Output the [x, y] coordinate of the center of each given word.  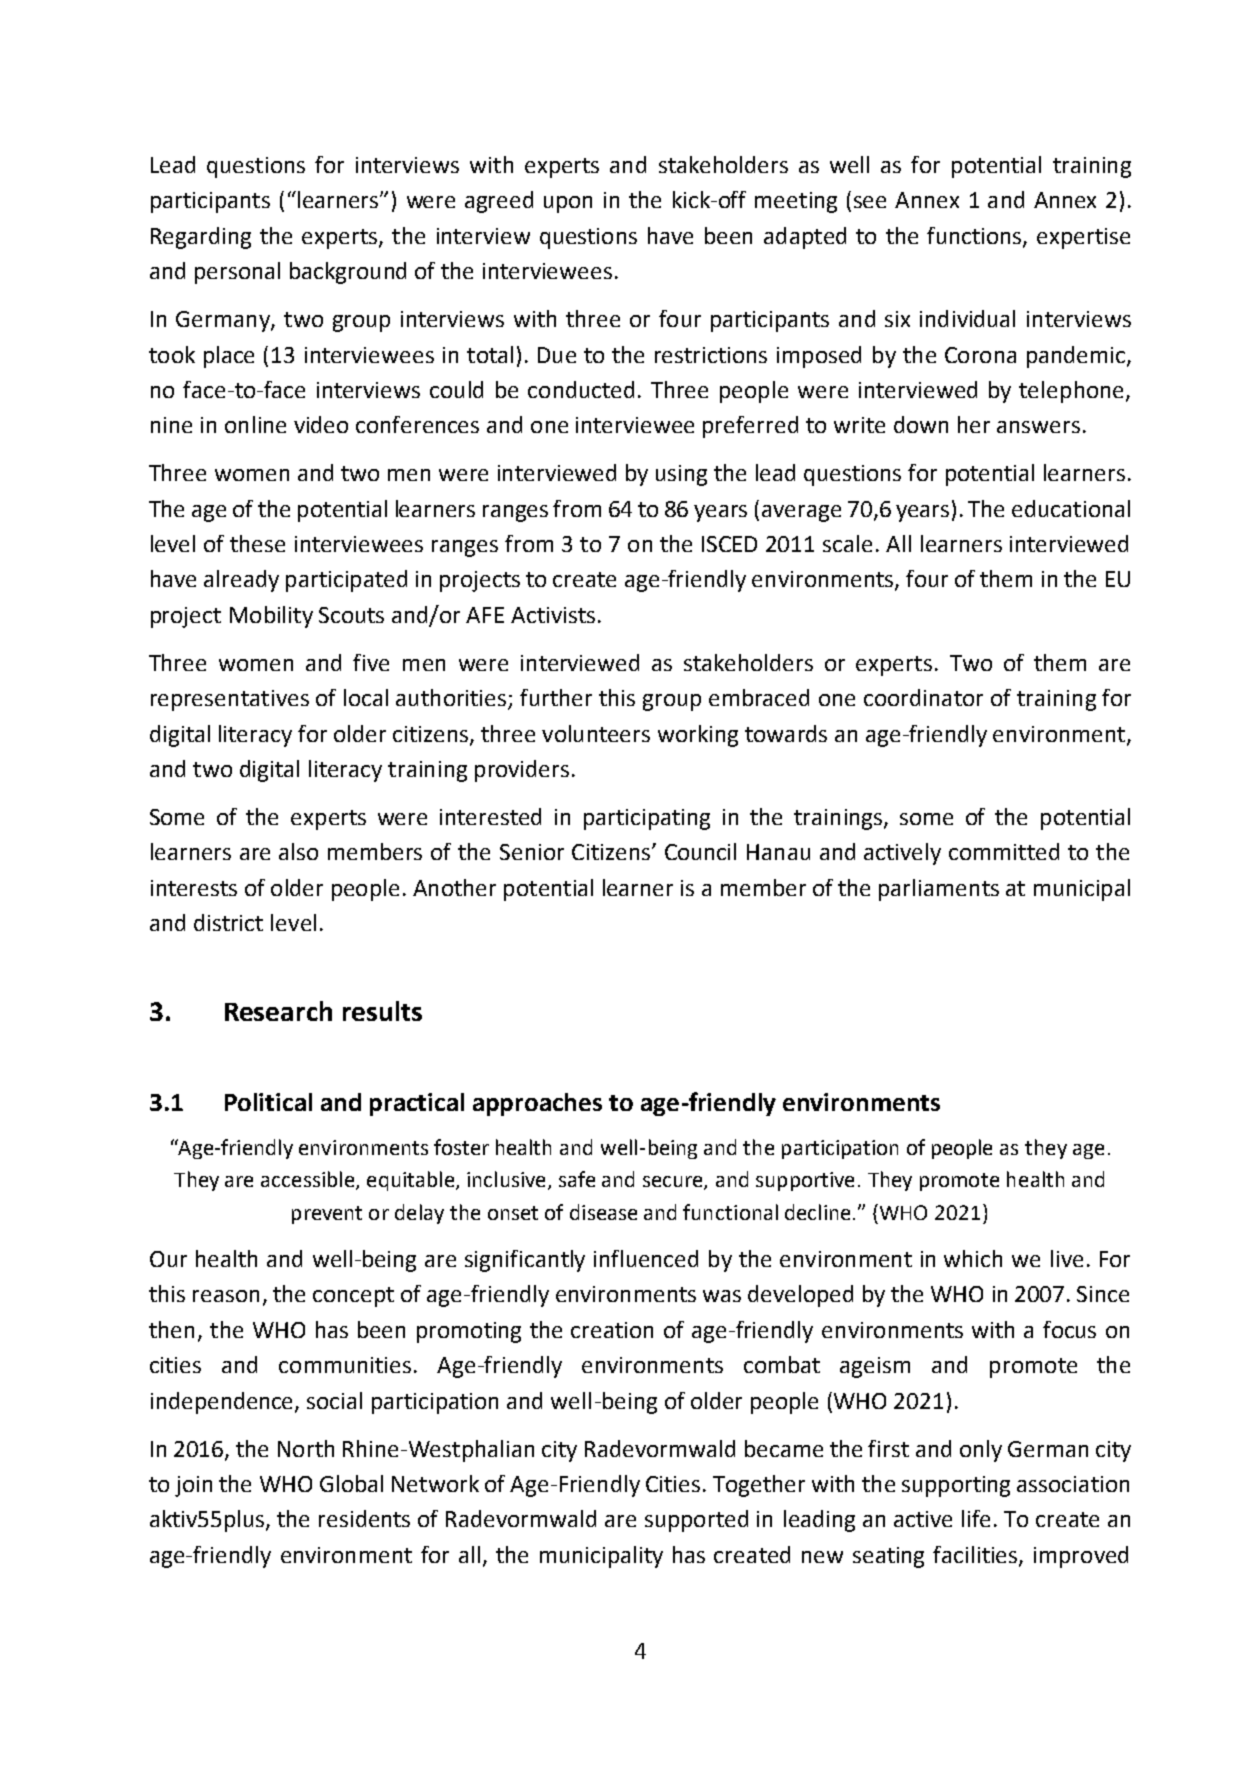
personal [237, 273]
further [556, 697]
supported [696, 1521]
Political [268, 1102]
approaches [537, 1104]
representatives [230, 700]
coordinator [923, 697]
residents [364, 1518]
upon [568, 204]
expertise [1083, 238]
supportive [805, 1181]
